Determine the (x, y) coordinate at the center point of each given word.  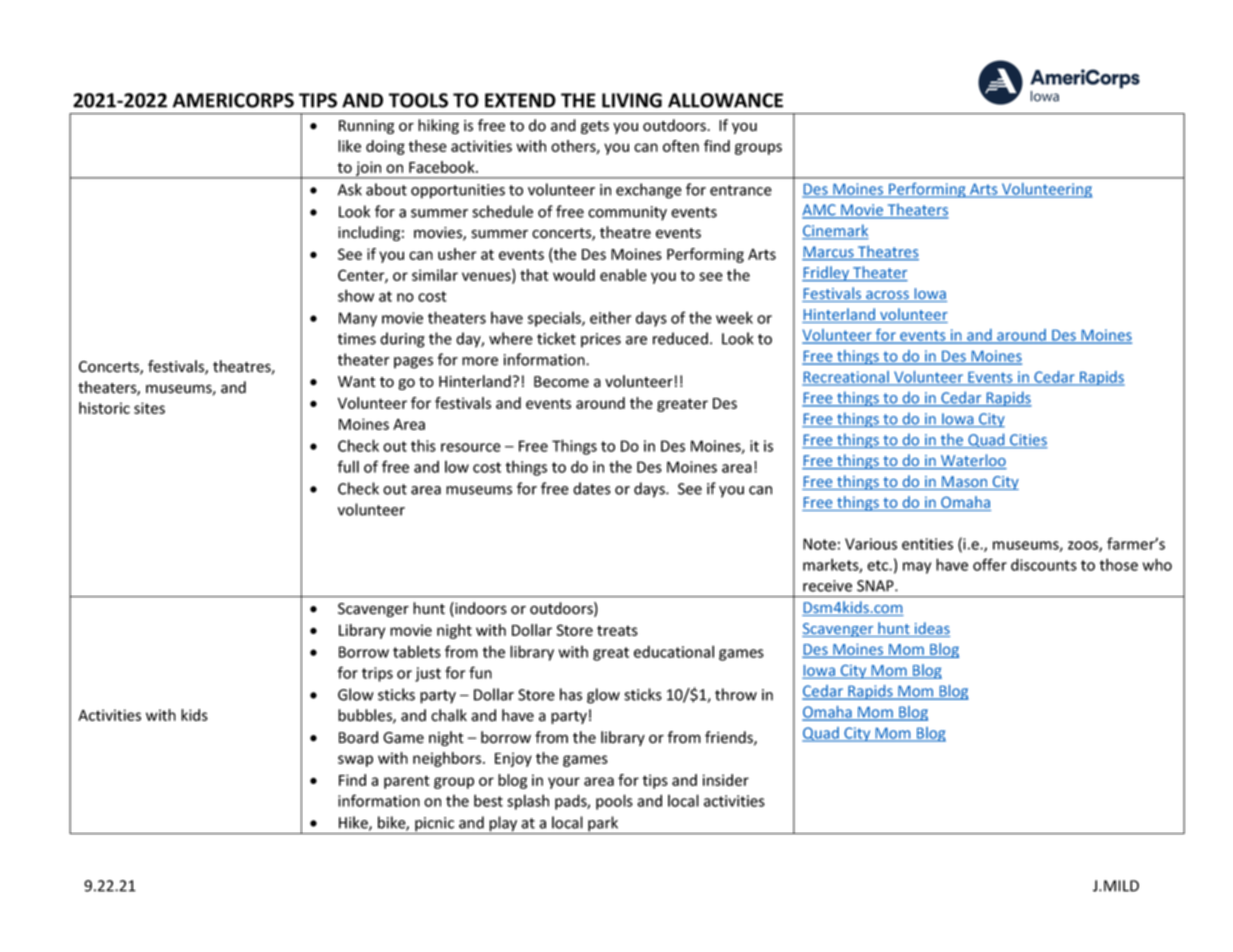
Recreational (846, 378)
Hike (354, 823)
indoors (480, 609)
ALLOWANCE (725, 100)
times (357, 339)
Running (366, 127)
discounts (1044, 564)
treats (617, 630)
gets (595, 127)
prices (601, 340)
